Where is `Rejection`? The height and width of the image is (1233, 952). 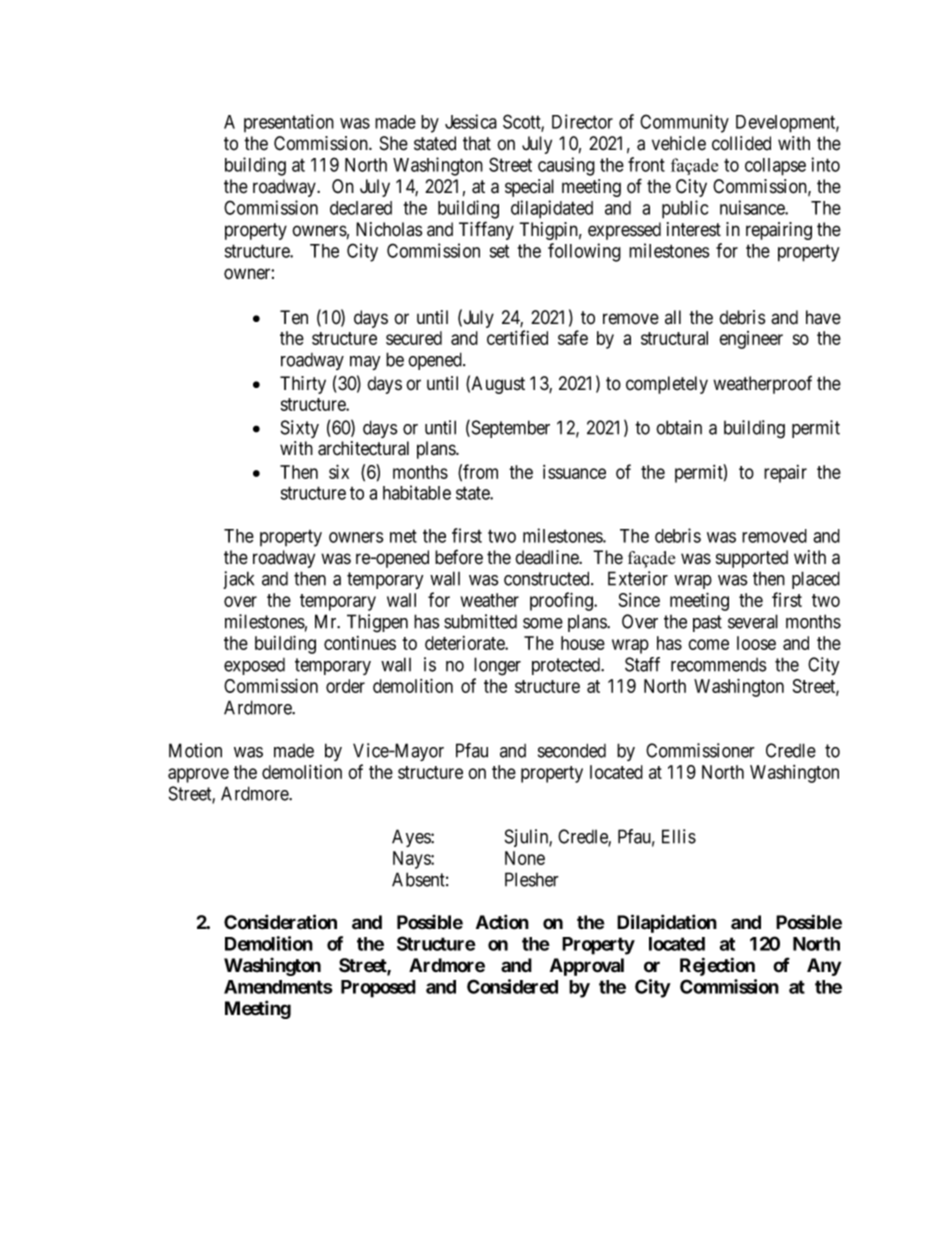
Rejection is located at coordinates (717, 966).
